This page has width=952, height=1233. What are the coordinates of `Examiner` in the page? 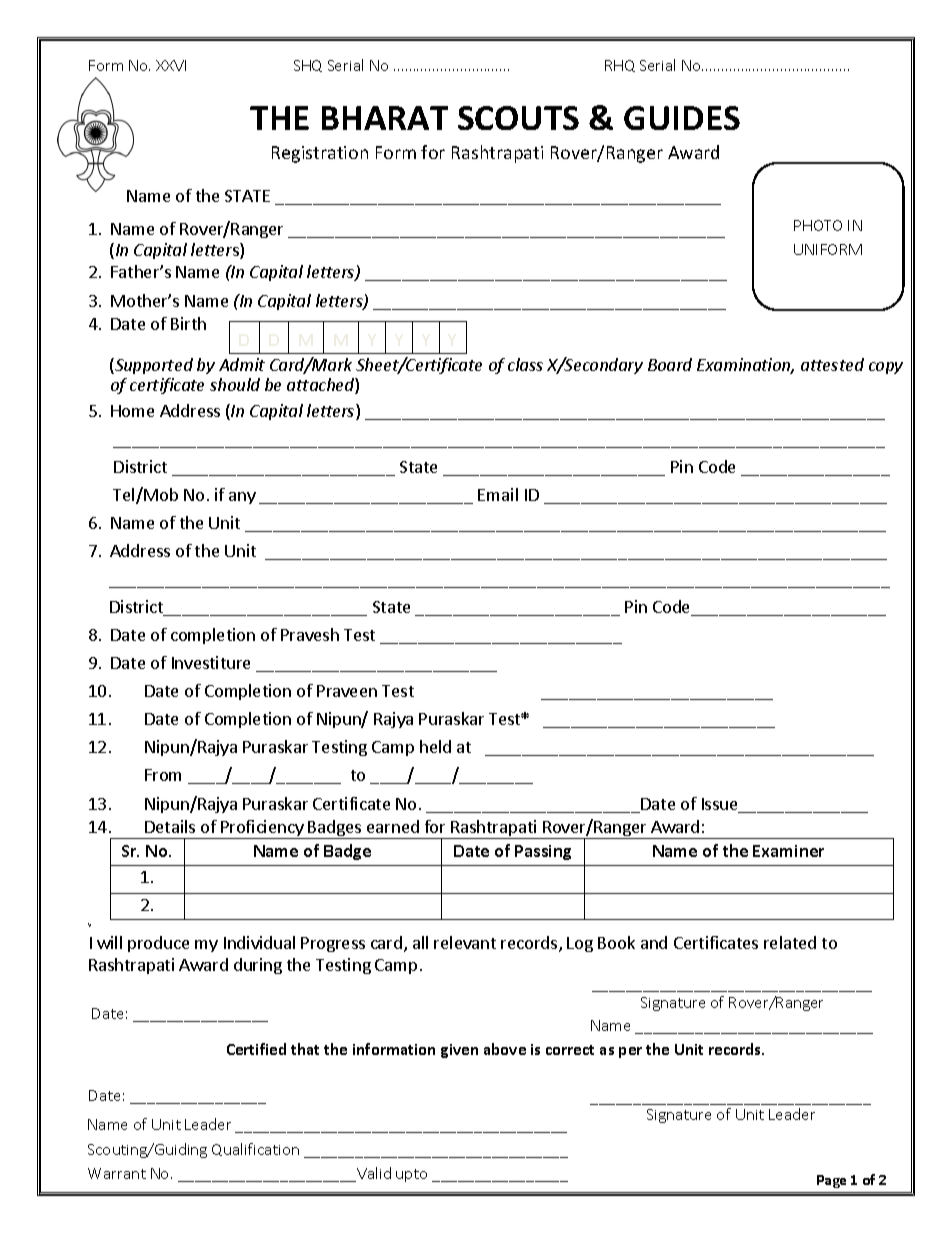 It's located at (788, 851).
